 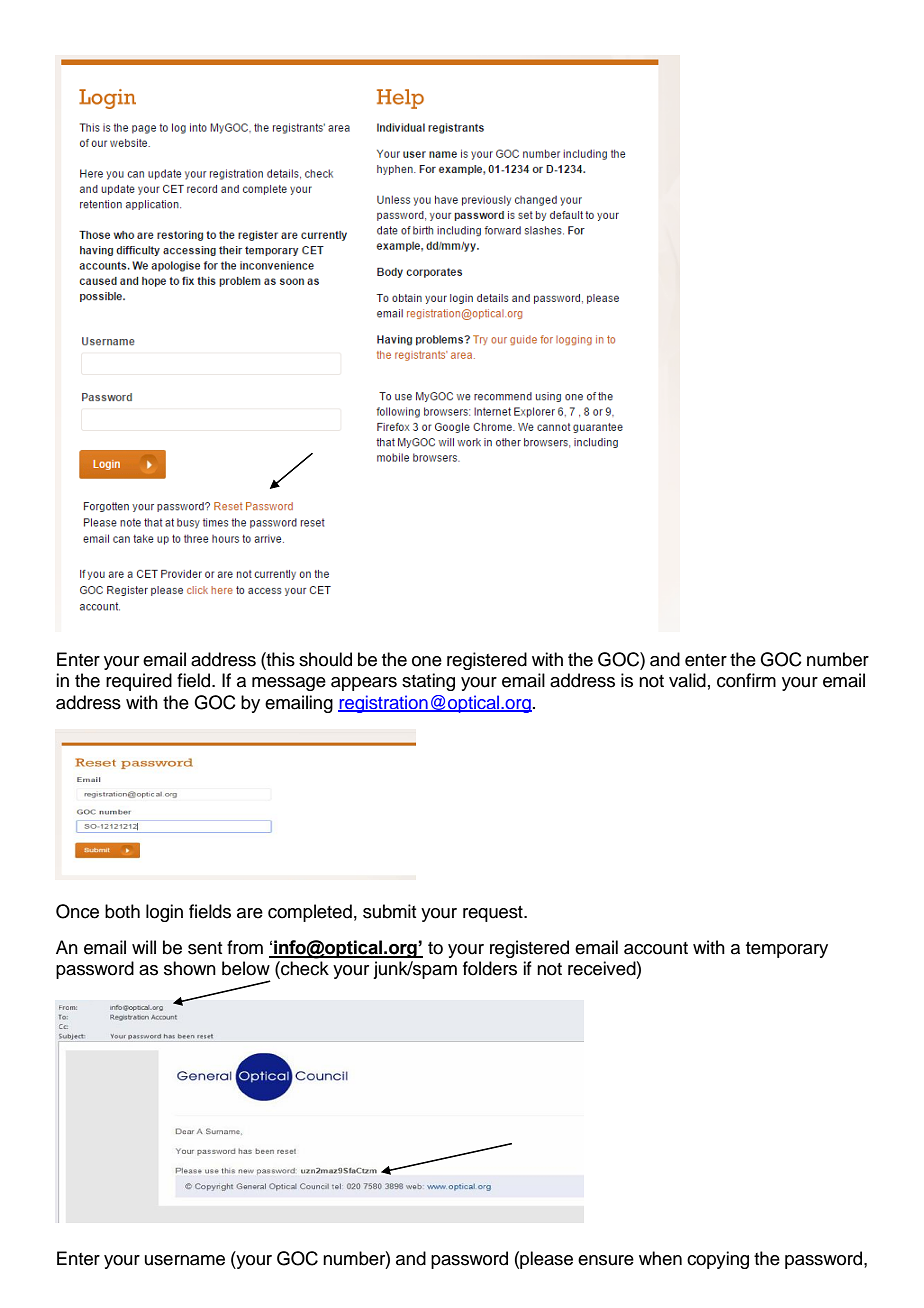 What do you see at coordinates (687, 680) in the screenshot?
I see `valid` at bounding box center [687, 680].
